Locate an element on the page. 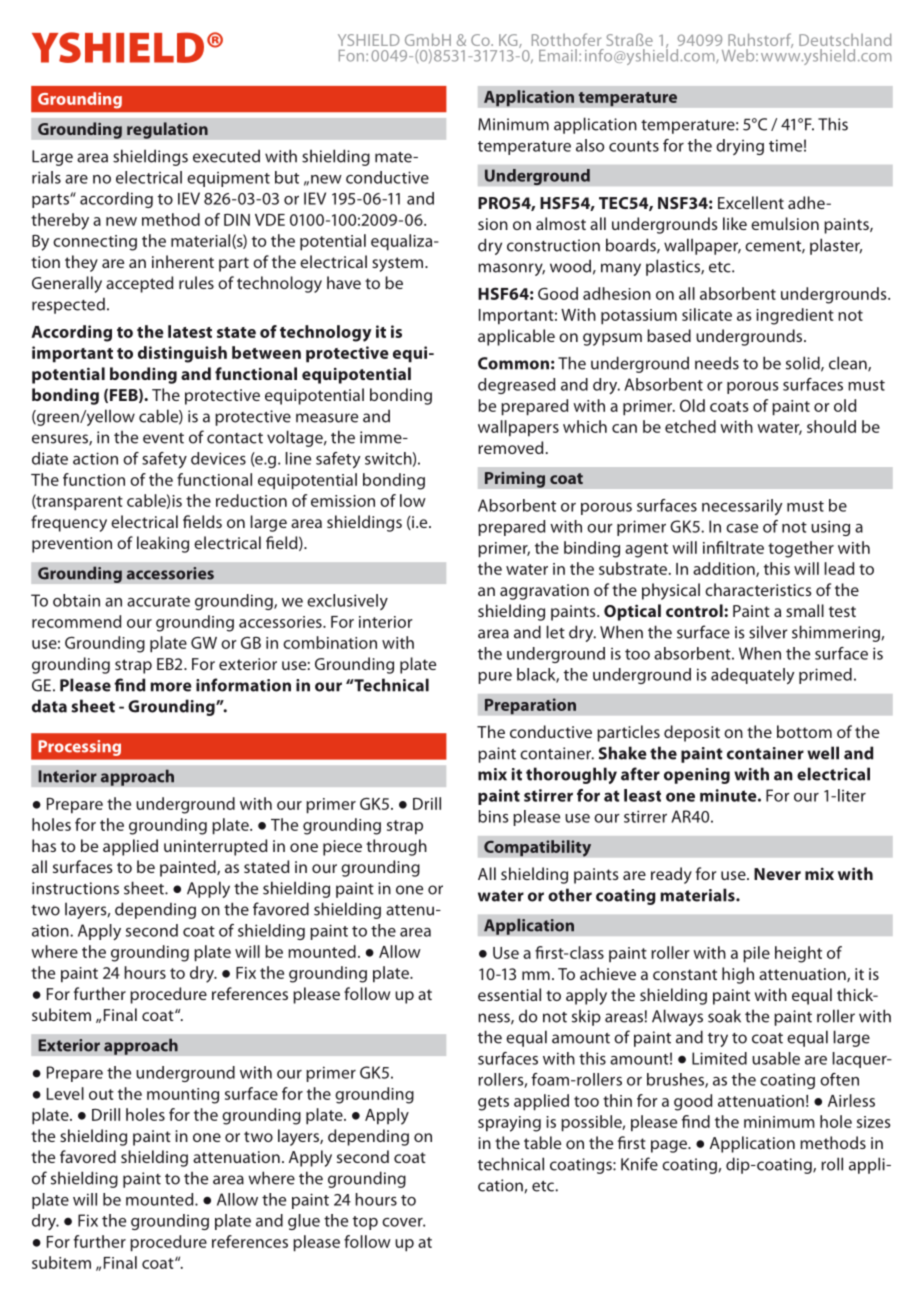 The width and height of the image is (924, 1311). should is located at coordinates (831, 426).
